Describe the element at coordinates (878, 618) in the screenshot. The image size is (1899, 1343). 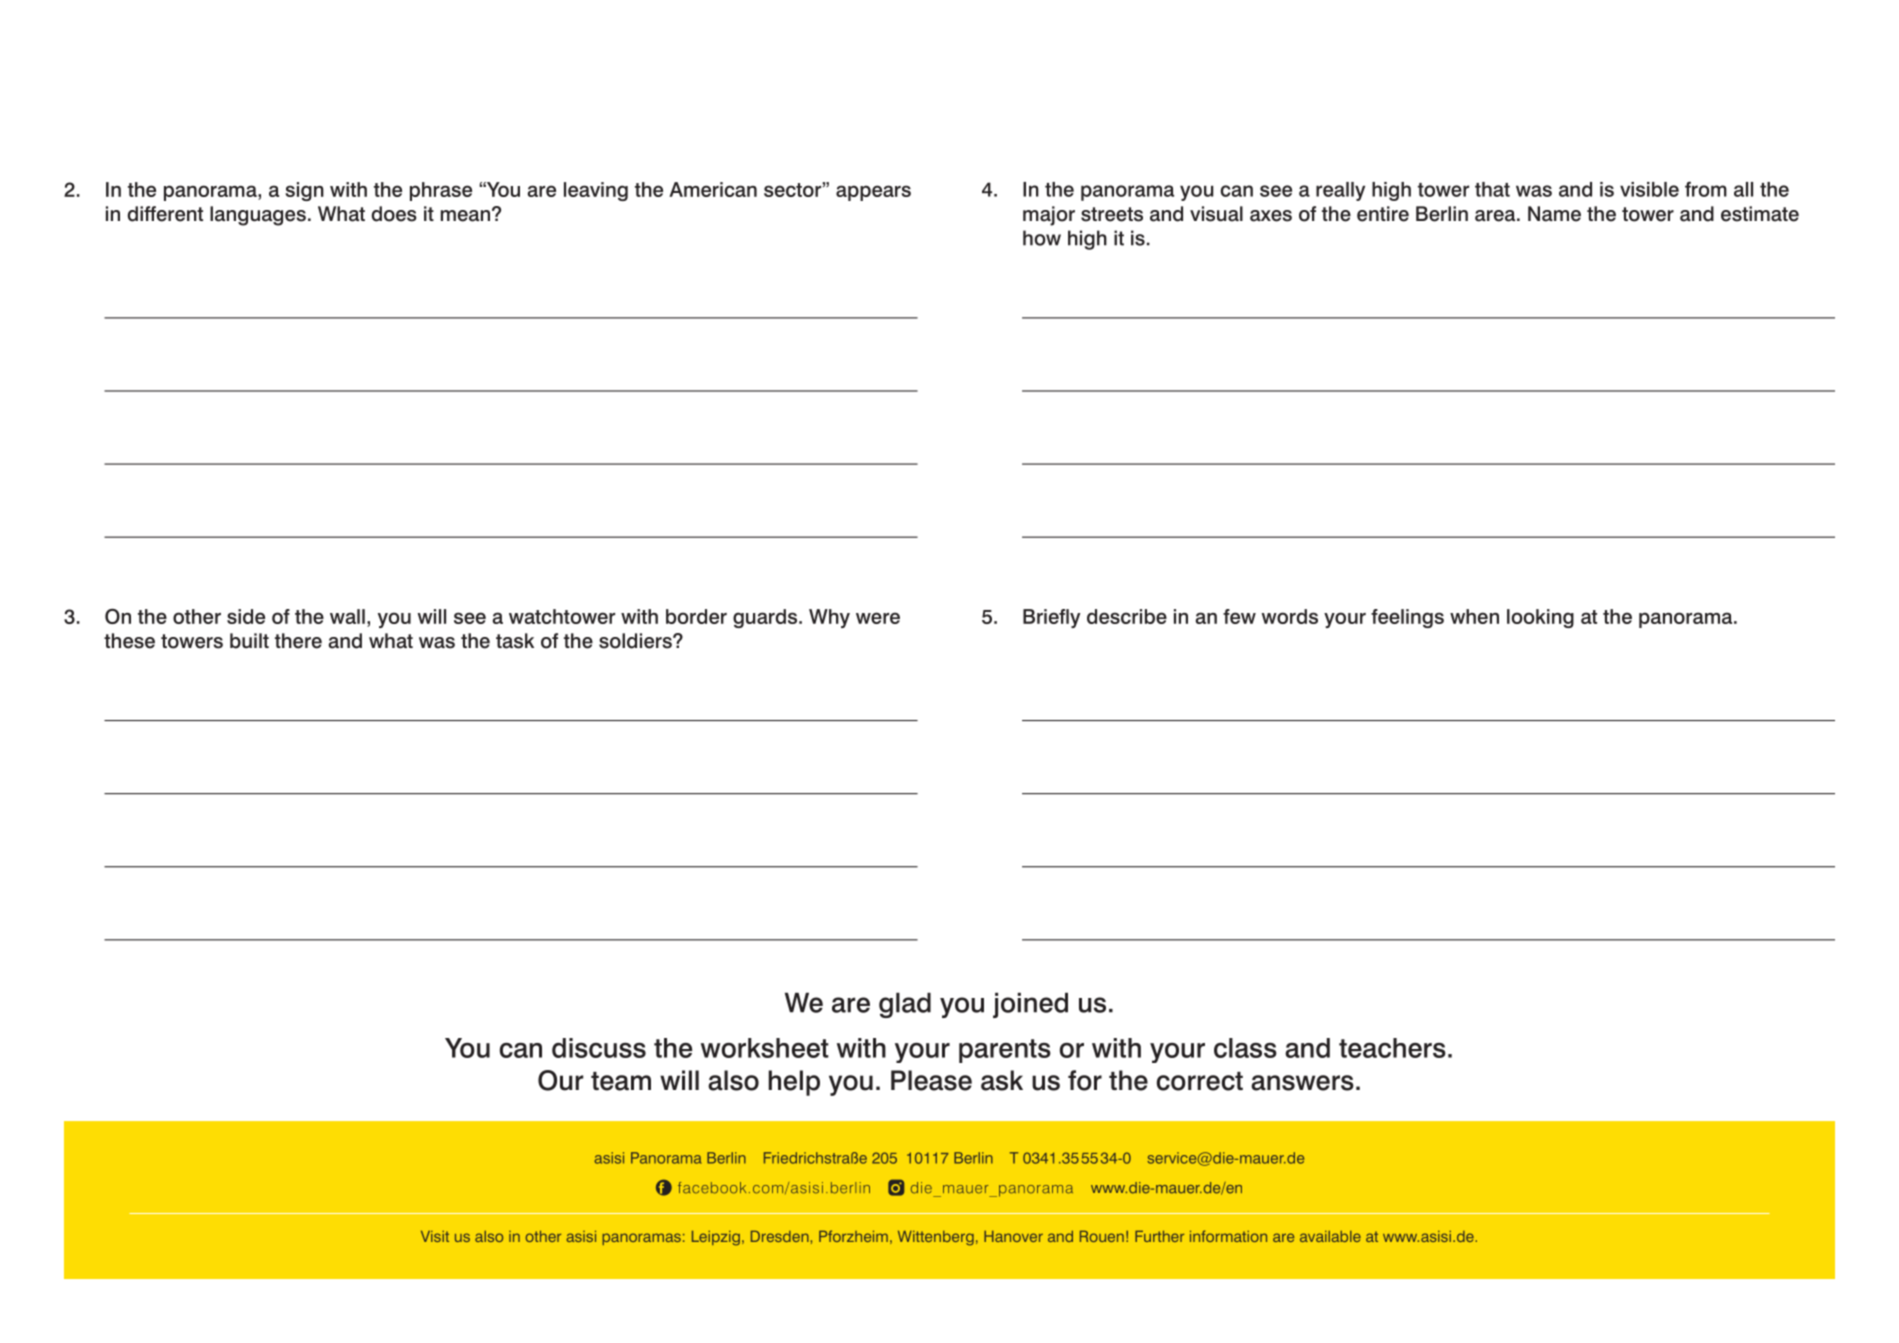
I see `were` at that location.
